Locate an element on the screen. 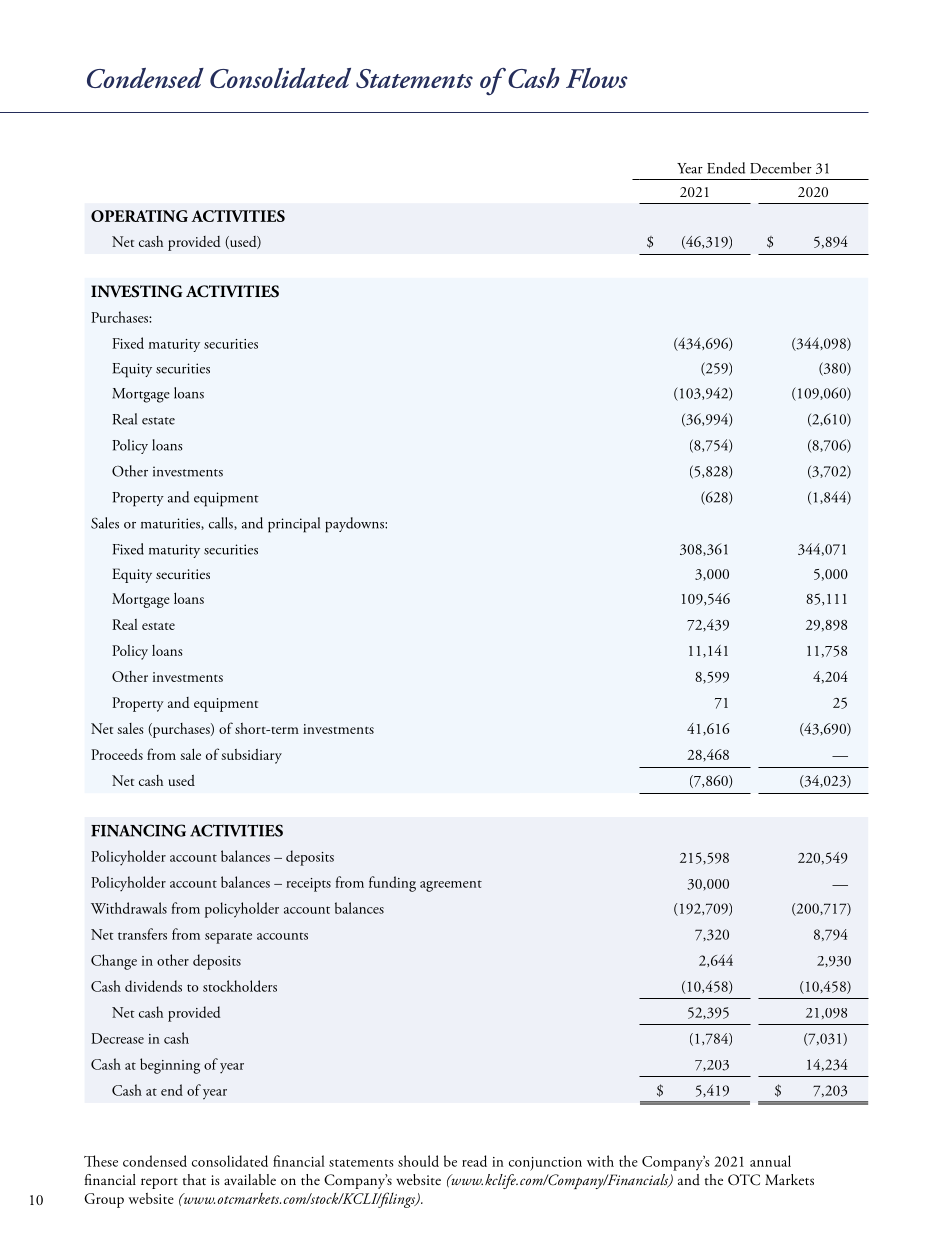  calls is located at coordinates (222, 523).
